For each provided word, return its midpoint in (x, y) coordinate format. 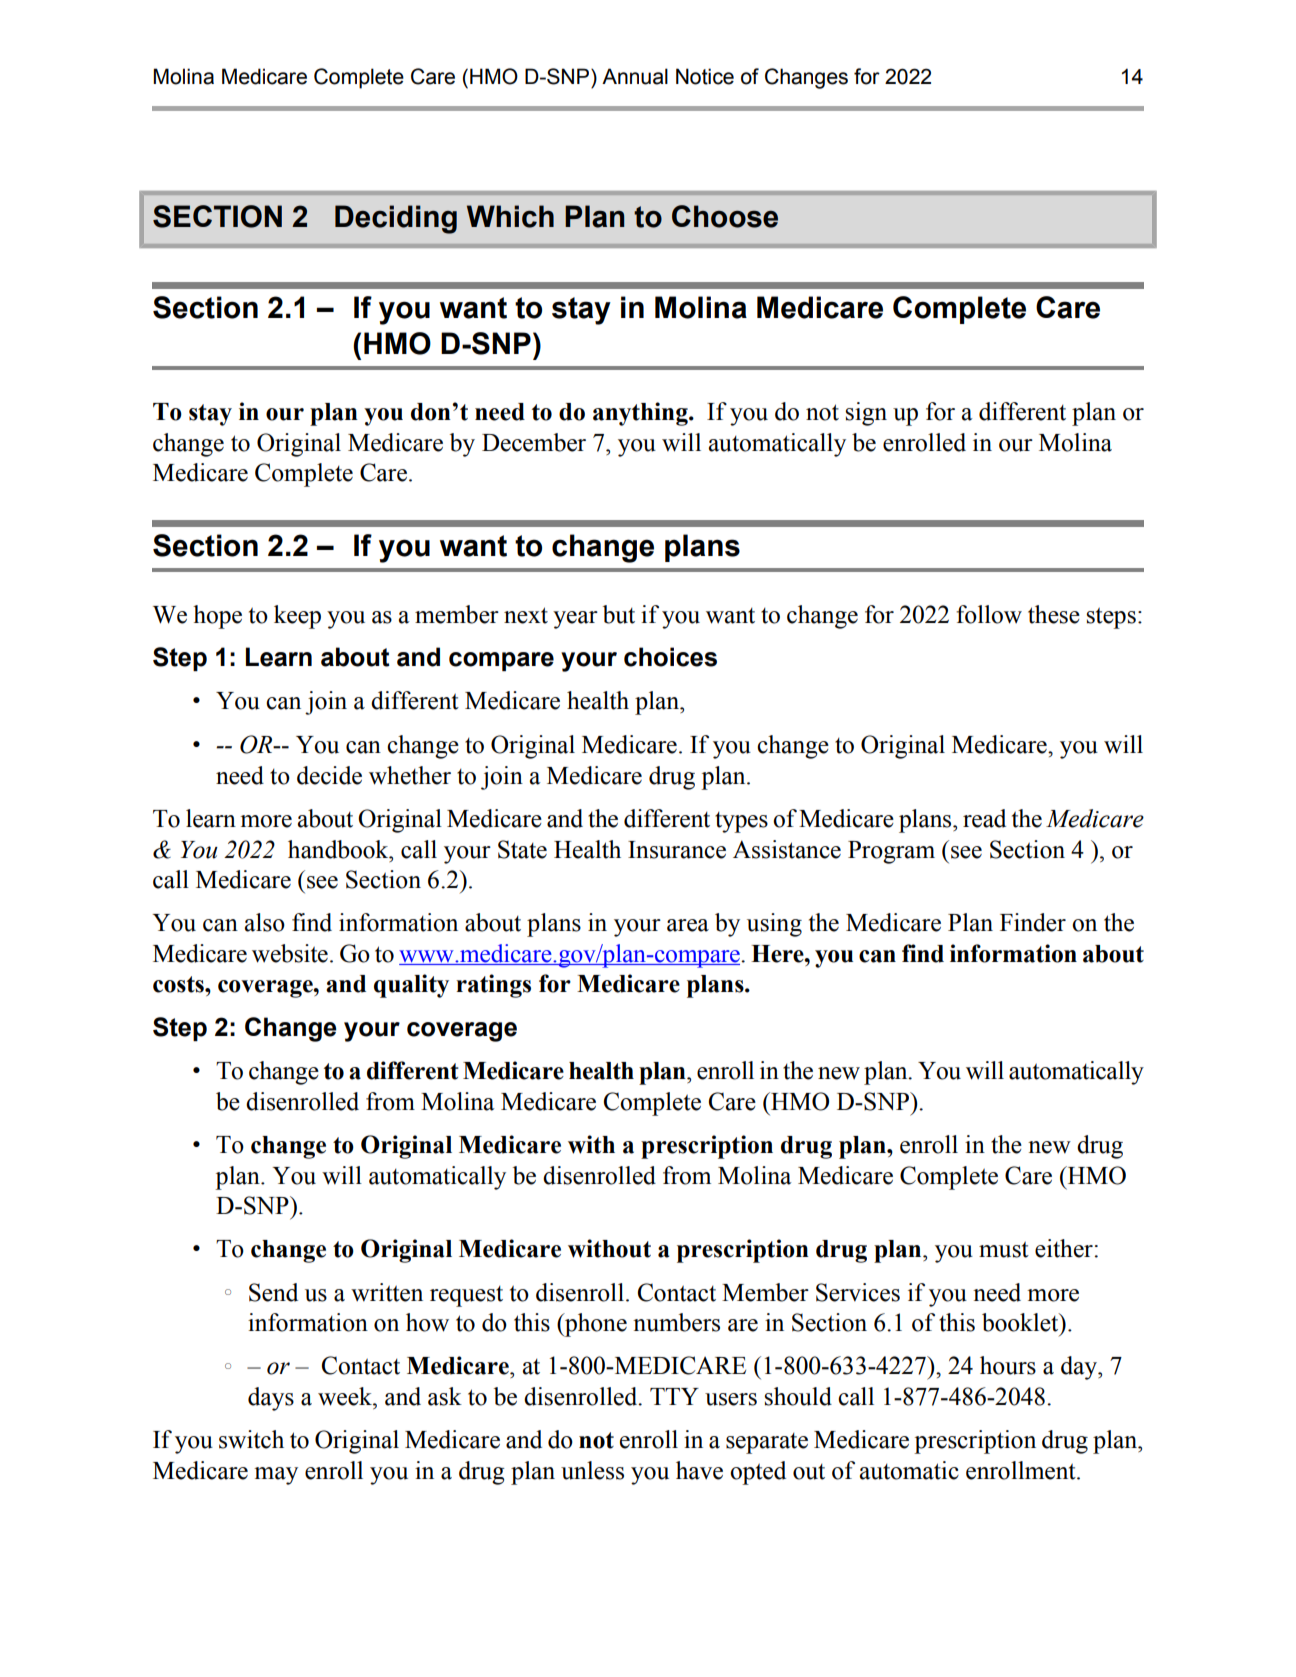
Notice (705, 76)
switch (251, 1439)
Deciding (396, 219)
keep (297, 617)
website (290, 953)
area (688, 925)
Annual (635, 76)
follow (989, 614)
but (619, 614)
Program (891, 852)
